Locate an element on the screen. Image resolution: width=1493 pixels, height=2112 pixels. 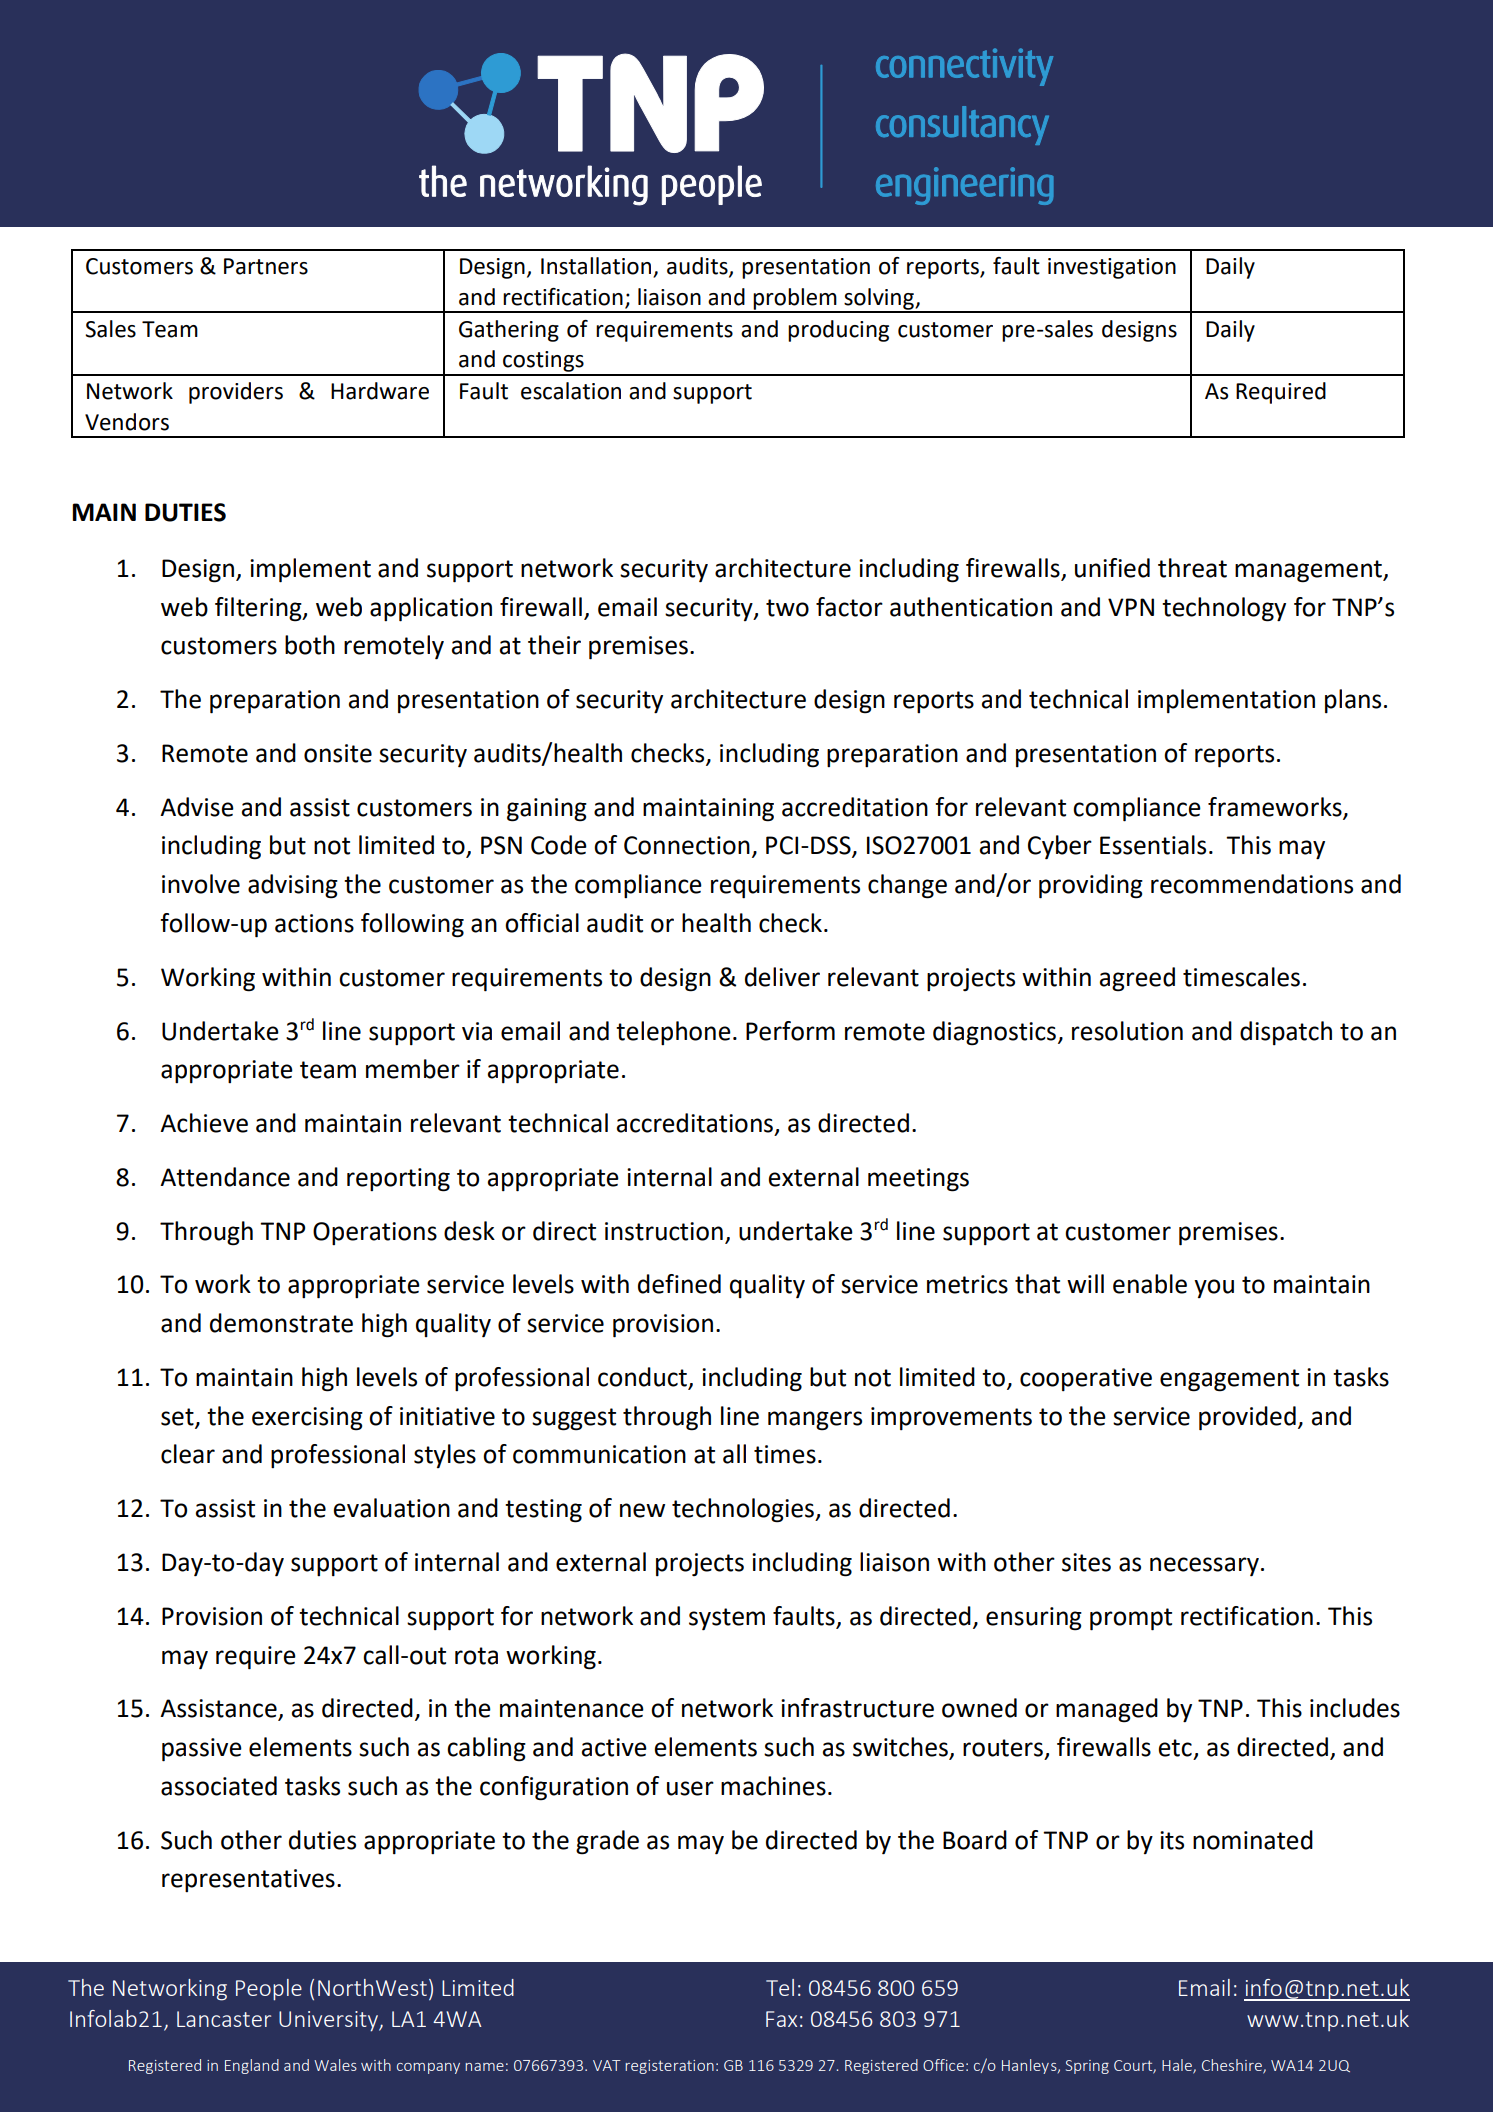
provided is located at coordinates (1247, 1418).
